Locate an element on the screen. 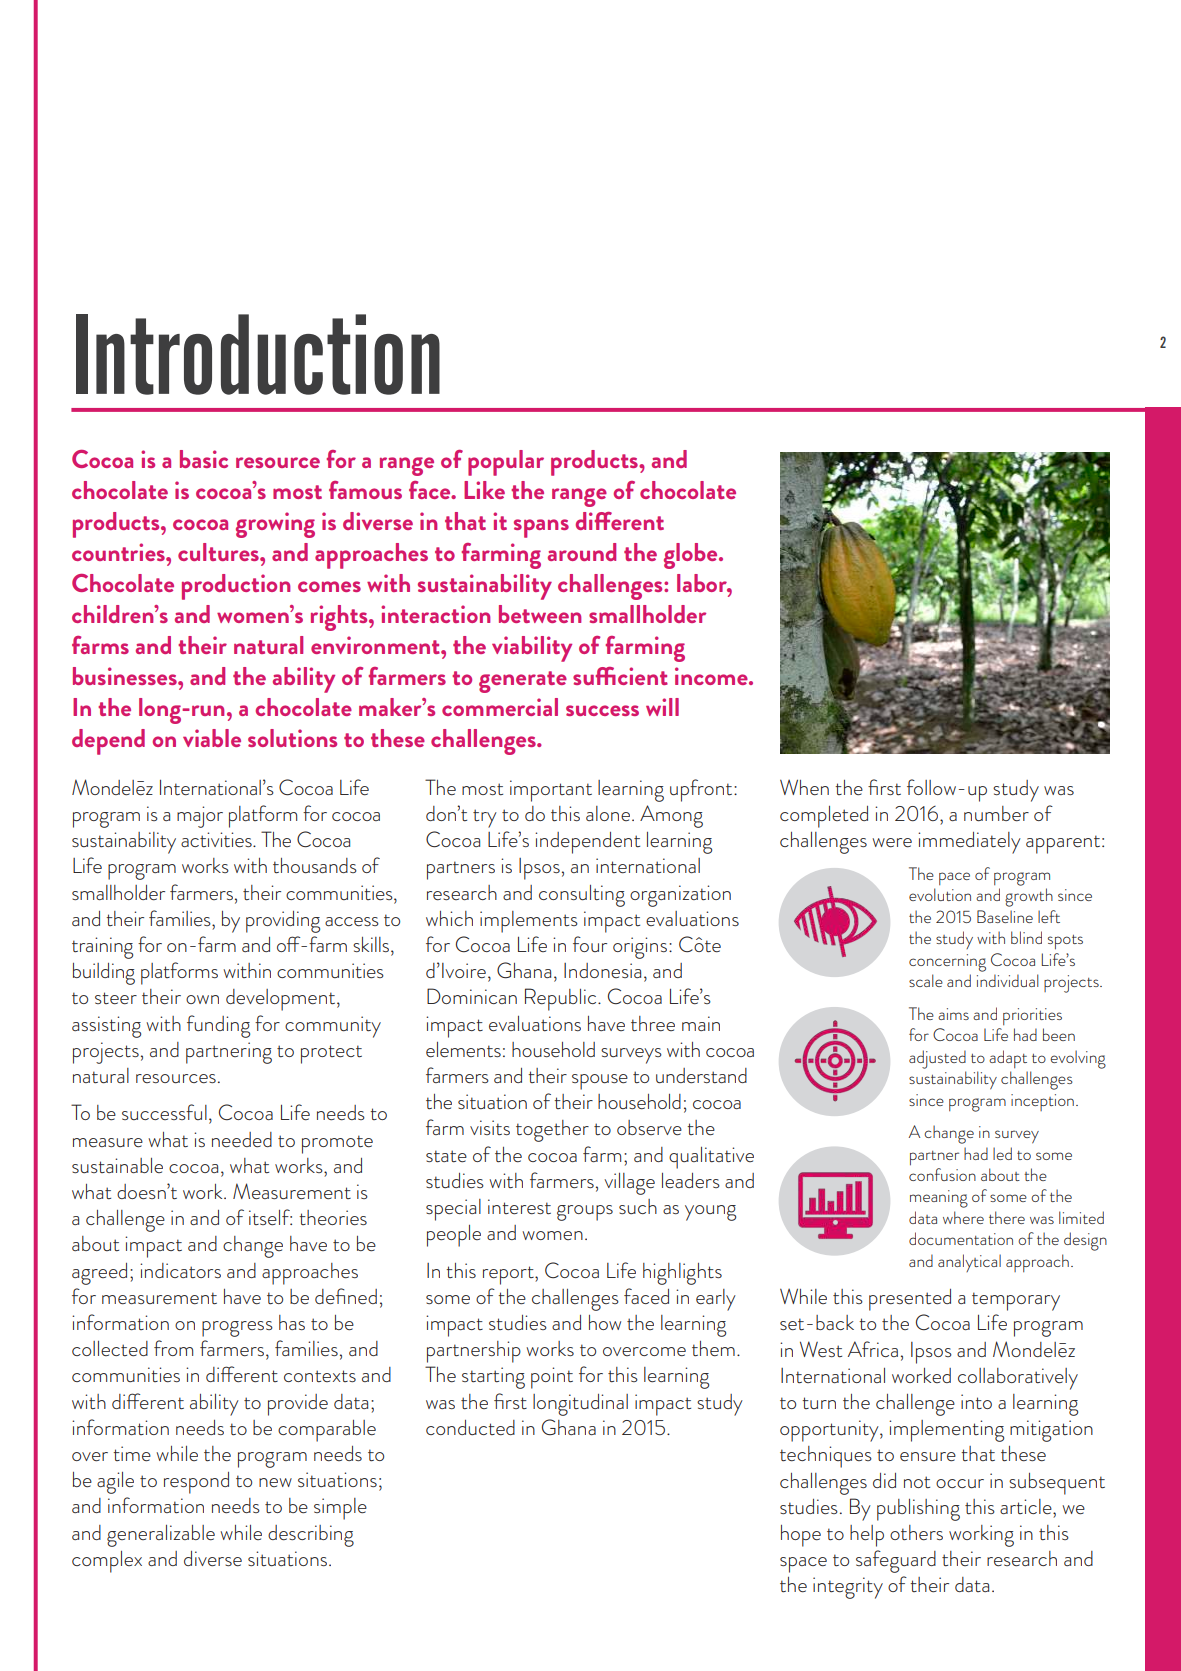  popular is located at coordinates (506, 463).
